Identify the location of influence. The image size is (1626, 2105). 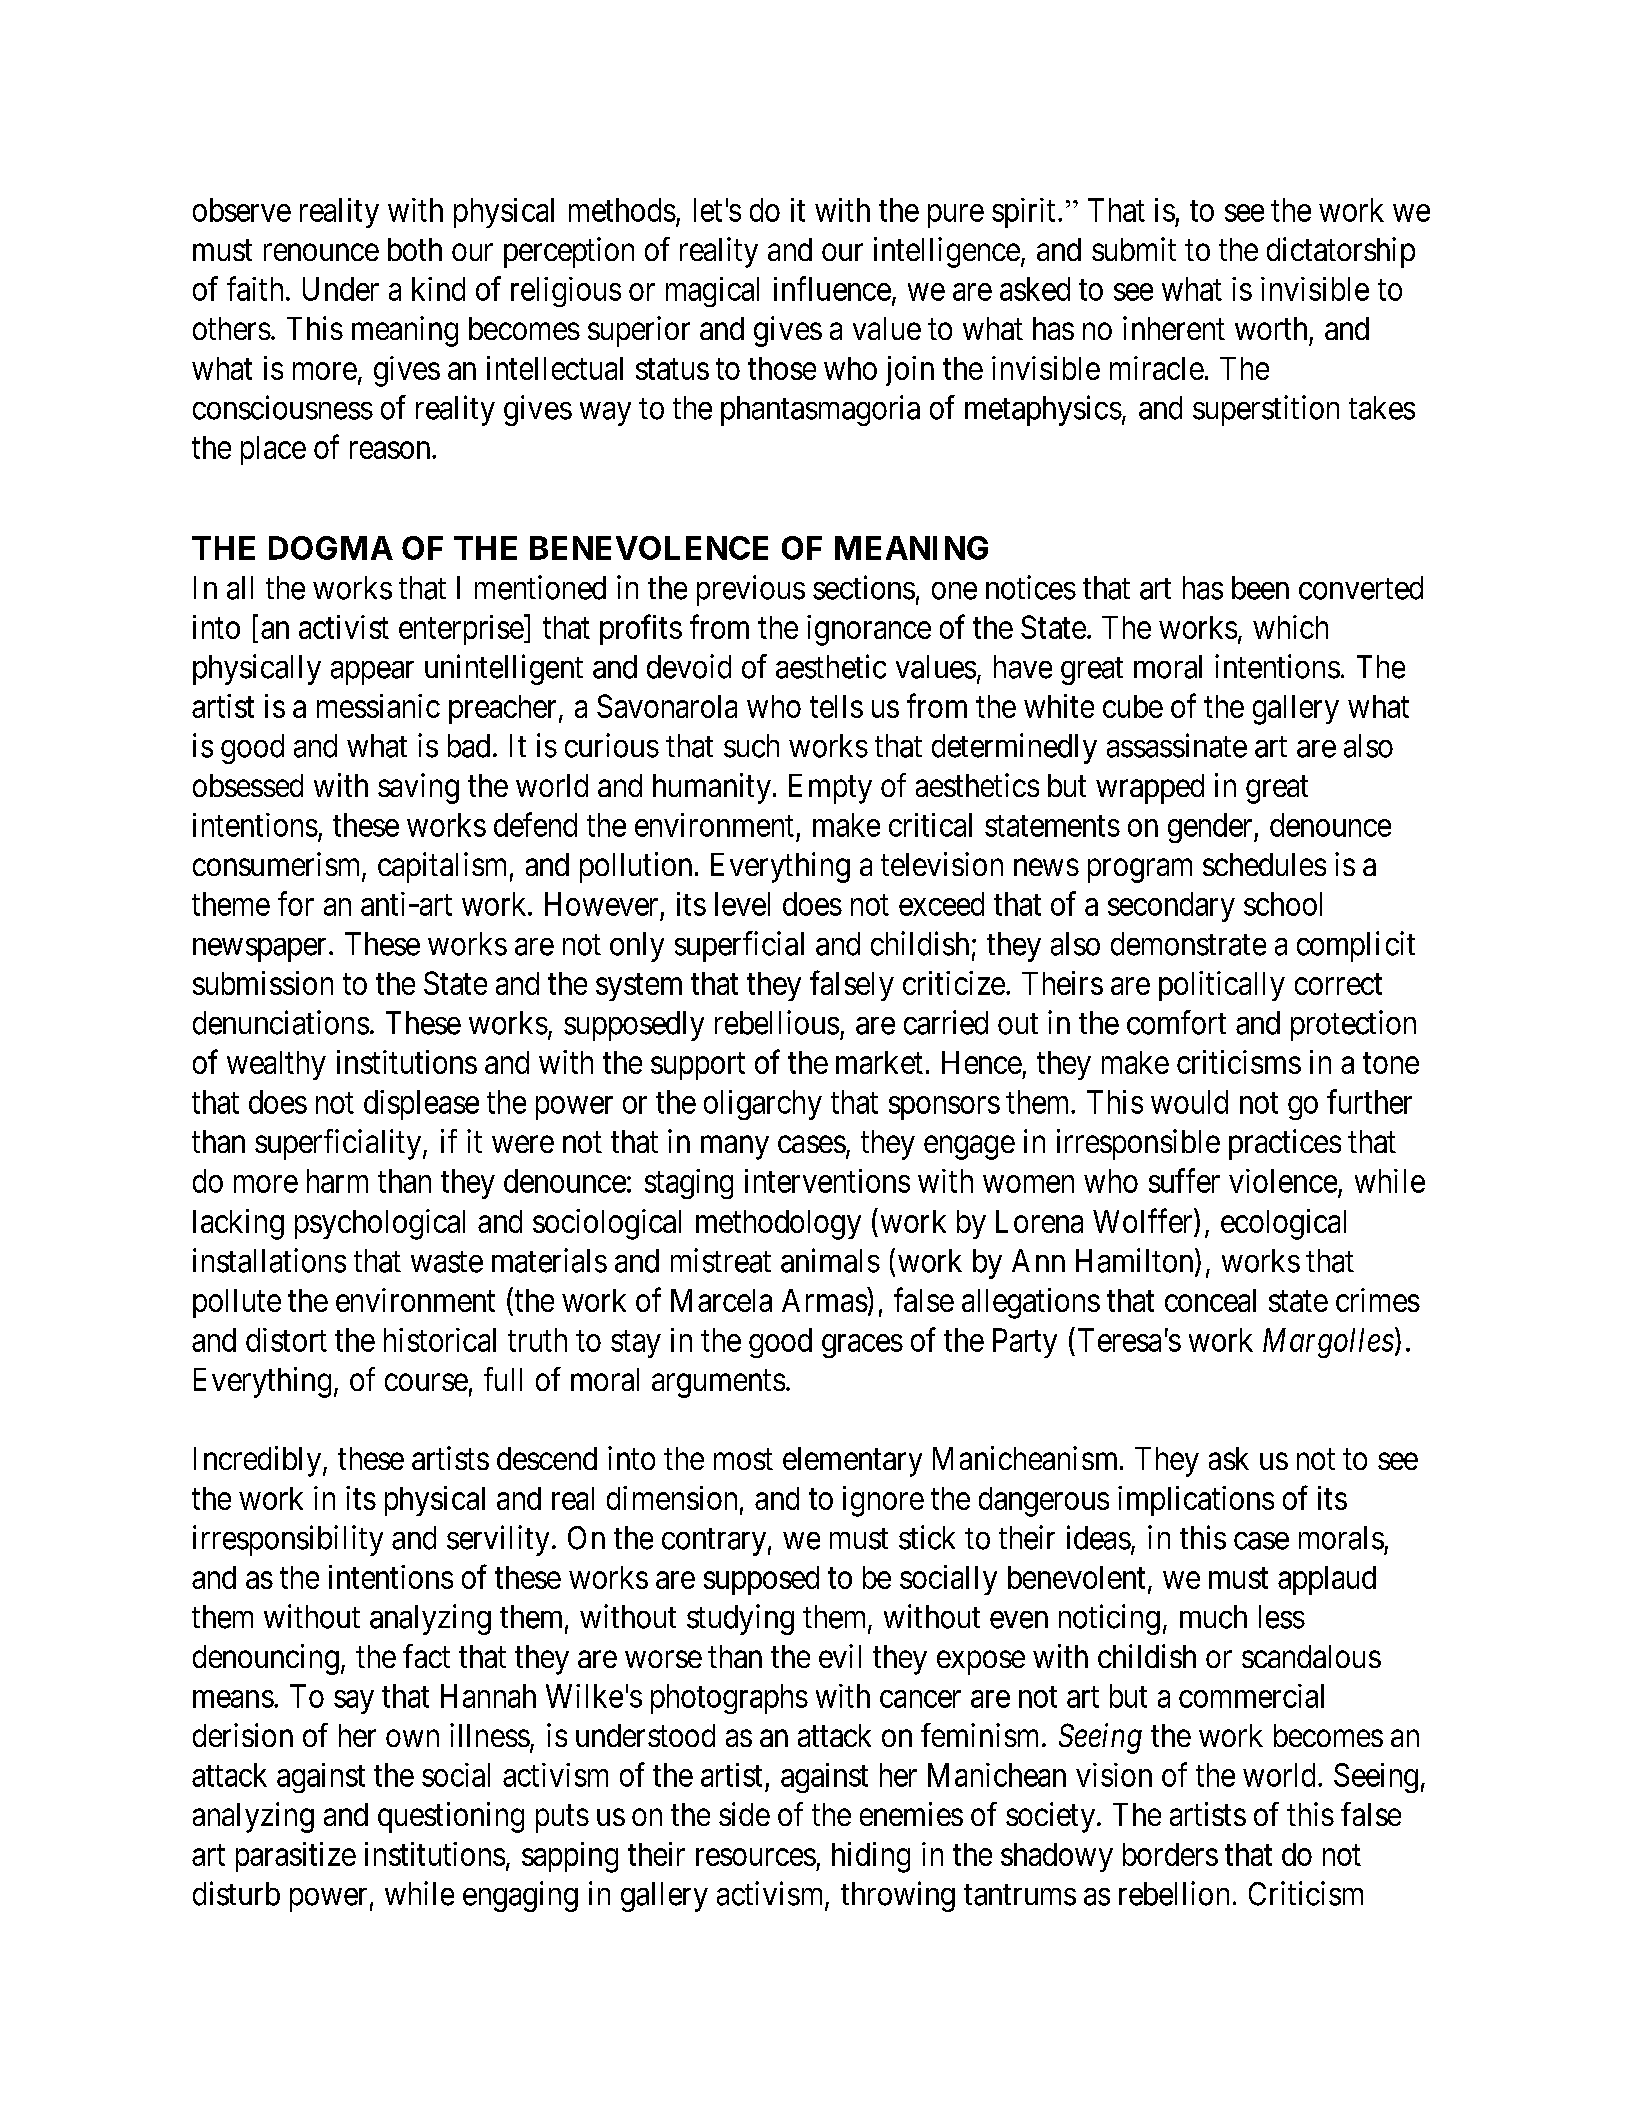
(832, 288).
